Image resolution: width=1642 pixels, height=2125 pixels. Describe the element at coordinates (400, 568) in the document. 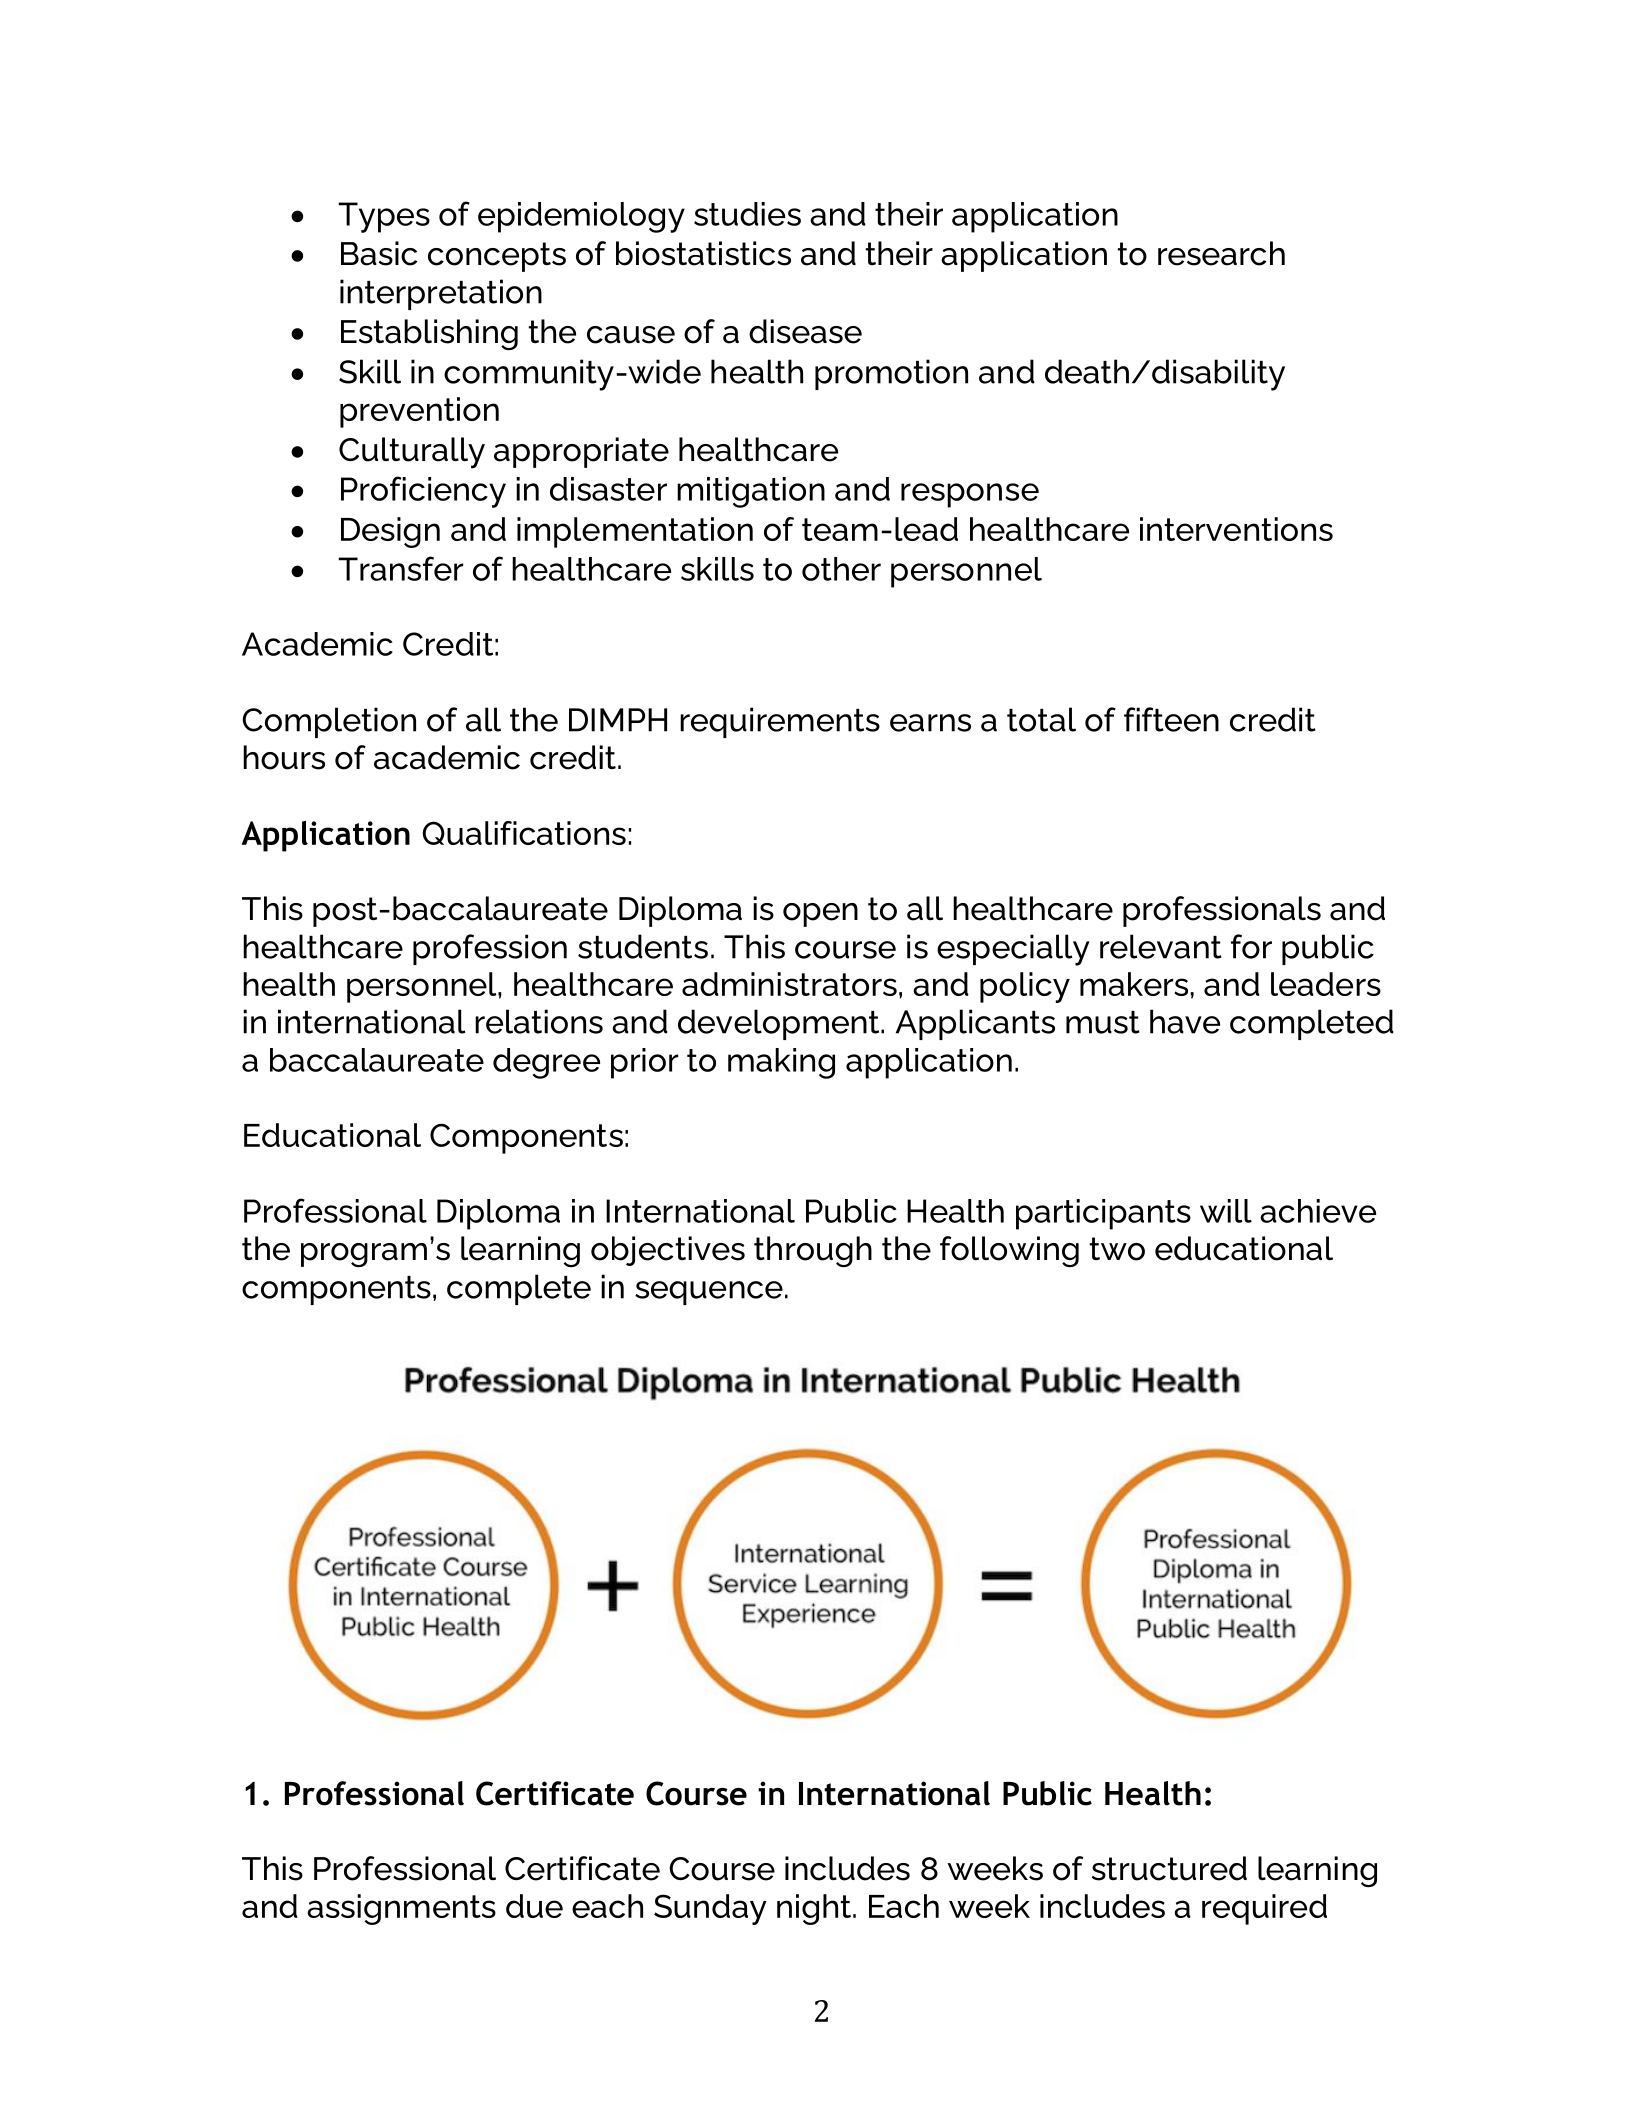

I see `Transfer` at that location.
